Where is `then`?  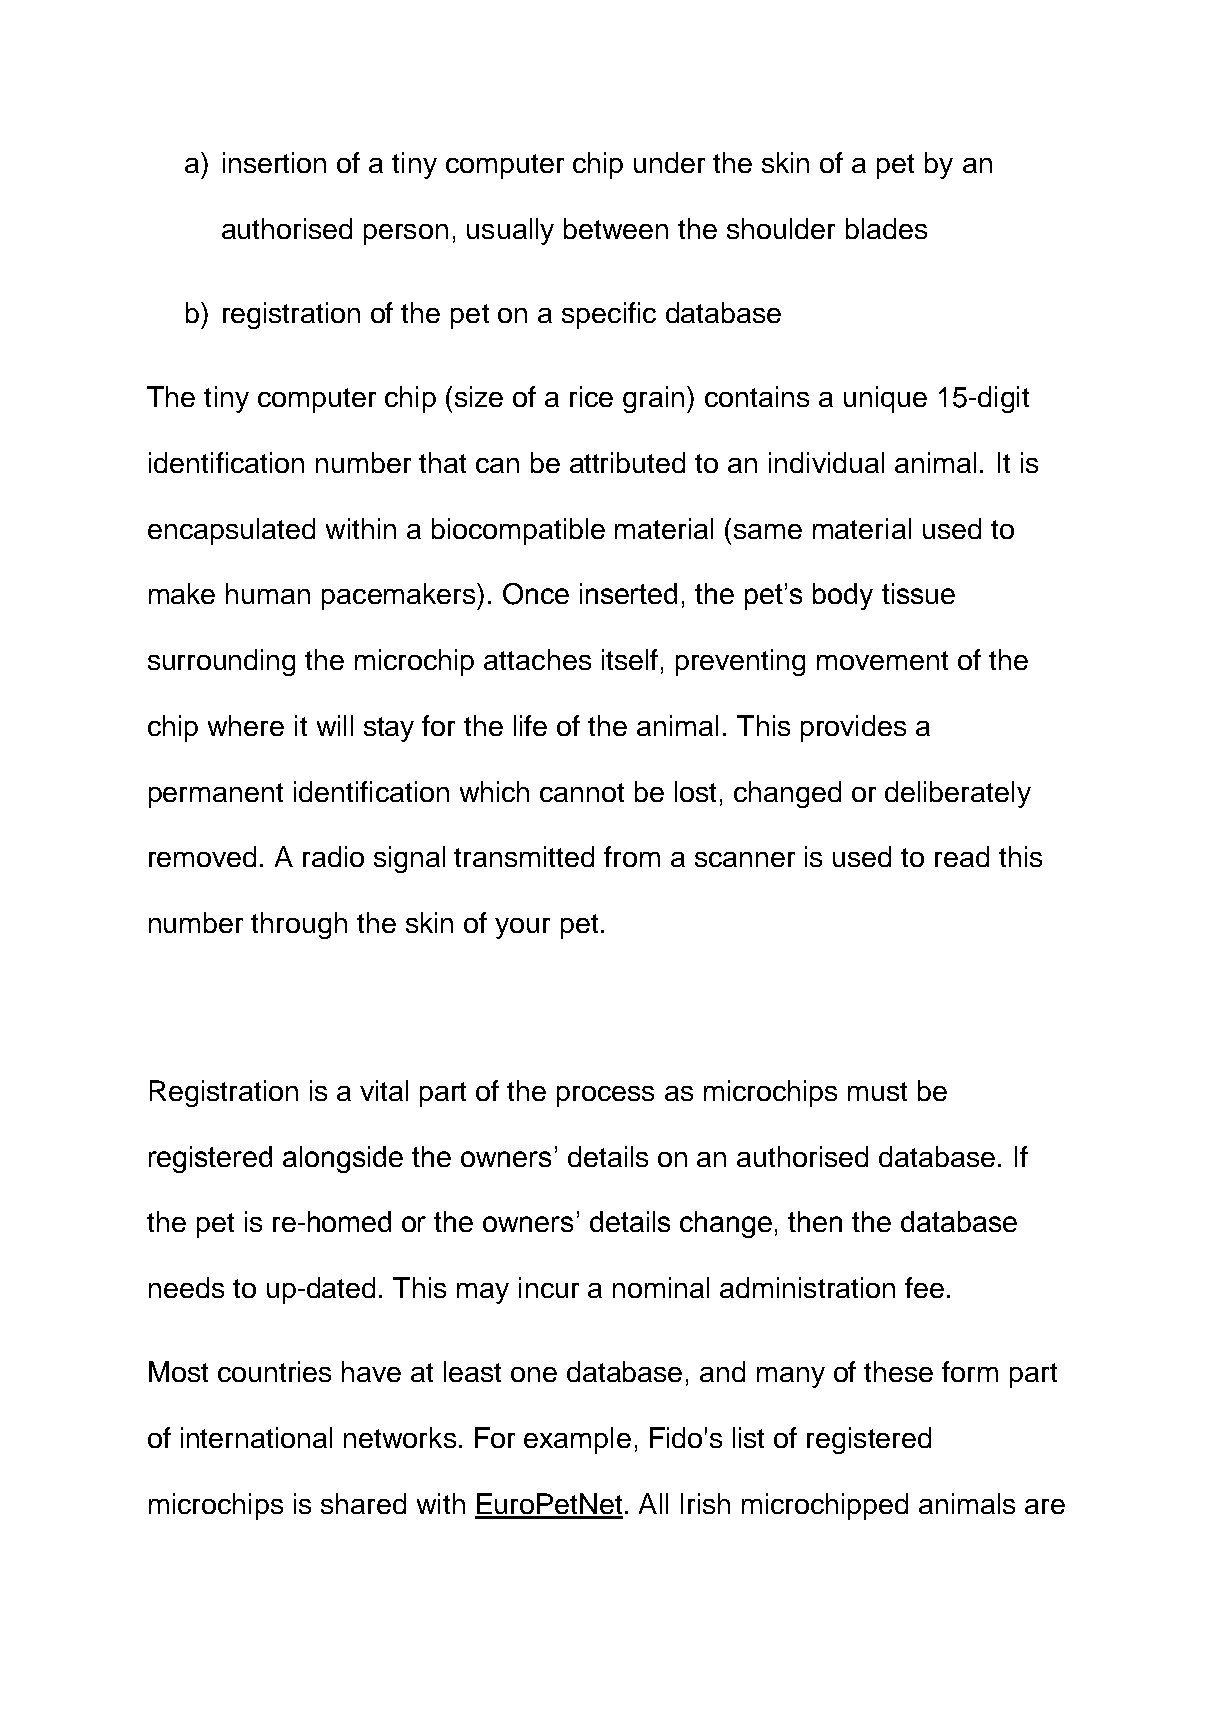
then is located at coordinates (815, 1221).
